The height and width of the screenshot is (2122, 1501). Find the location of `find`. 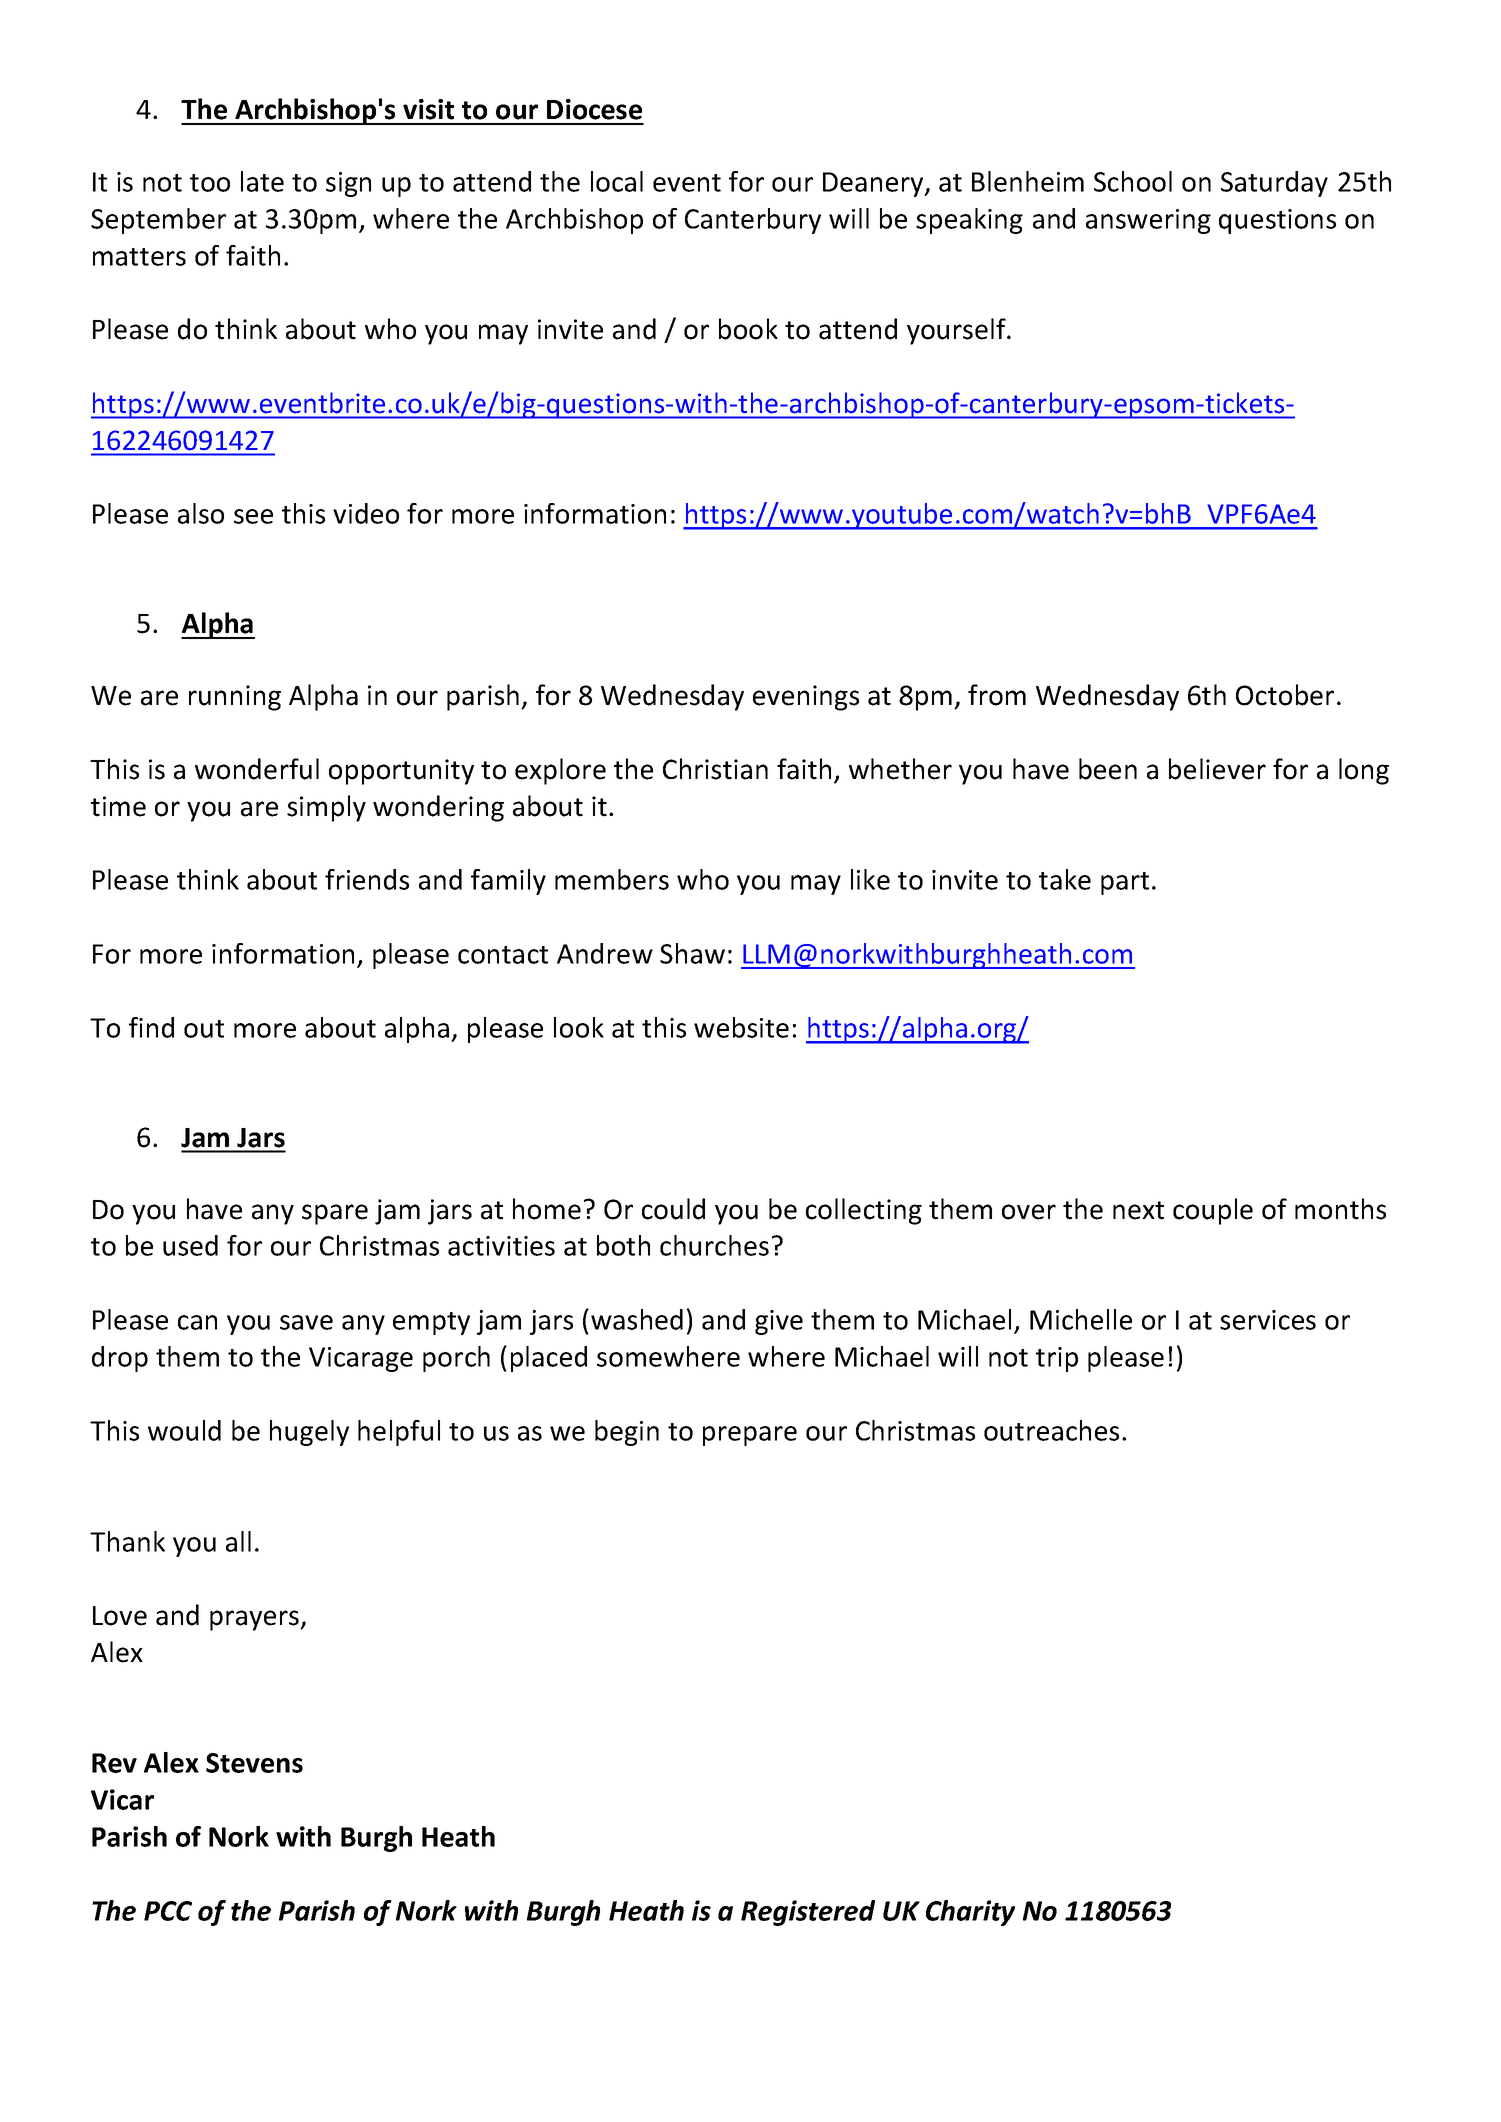

find is located at coordinates (151, 1027).
